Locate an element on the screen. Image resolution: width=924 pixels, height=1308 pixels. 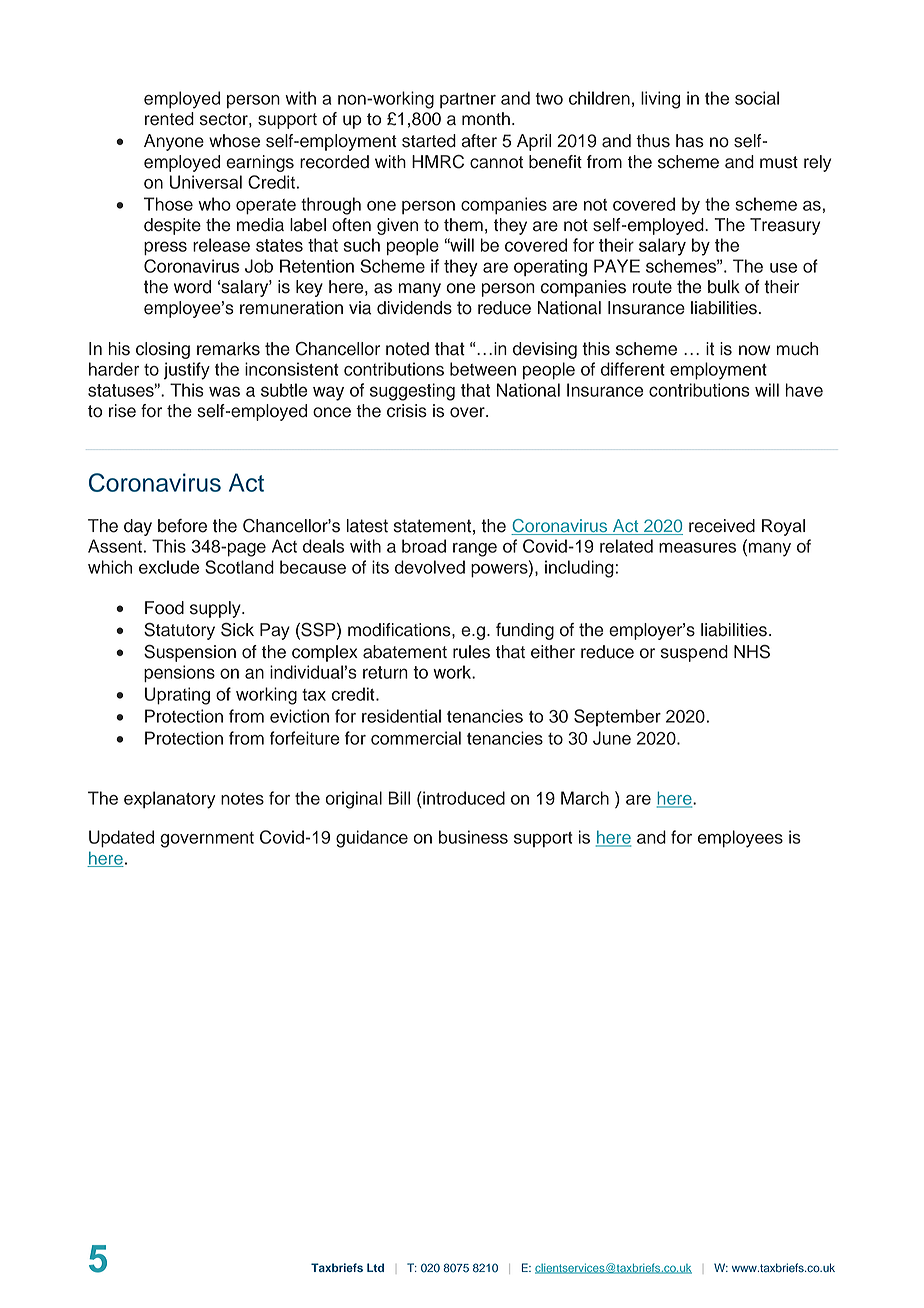
has is located at coordinates (690, 141).
